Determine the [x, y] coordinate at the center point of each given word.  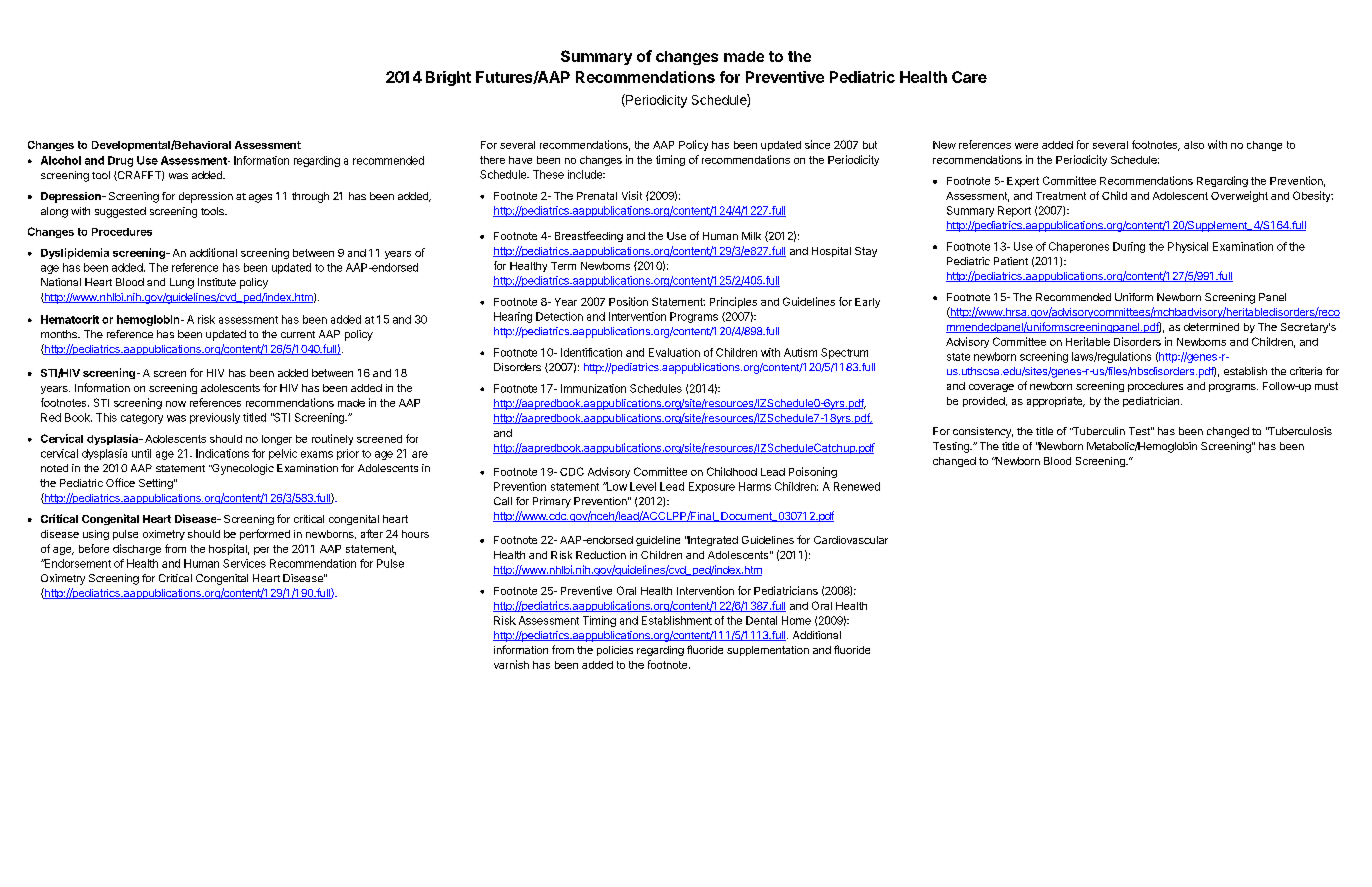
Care [969, 77]
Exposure [712, 487]
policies [615, 651]
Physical [1188, 247]
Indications [222, 453]
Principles [733, 302]
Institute [217, 282]
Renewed [857, 486]
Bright [448, 78]
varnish [511, 664]
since [817, 144]
